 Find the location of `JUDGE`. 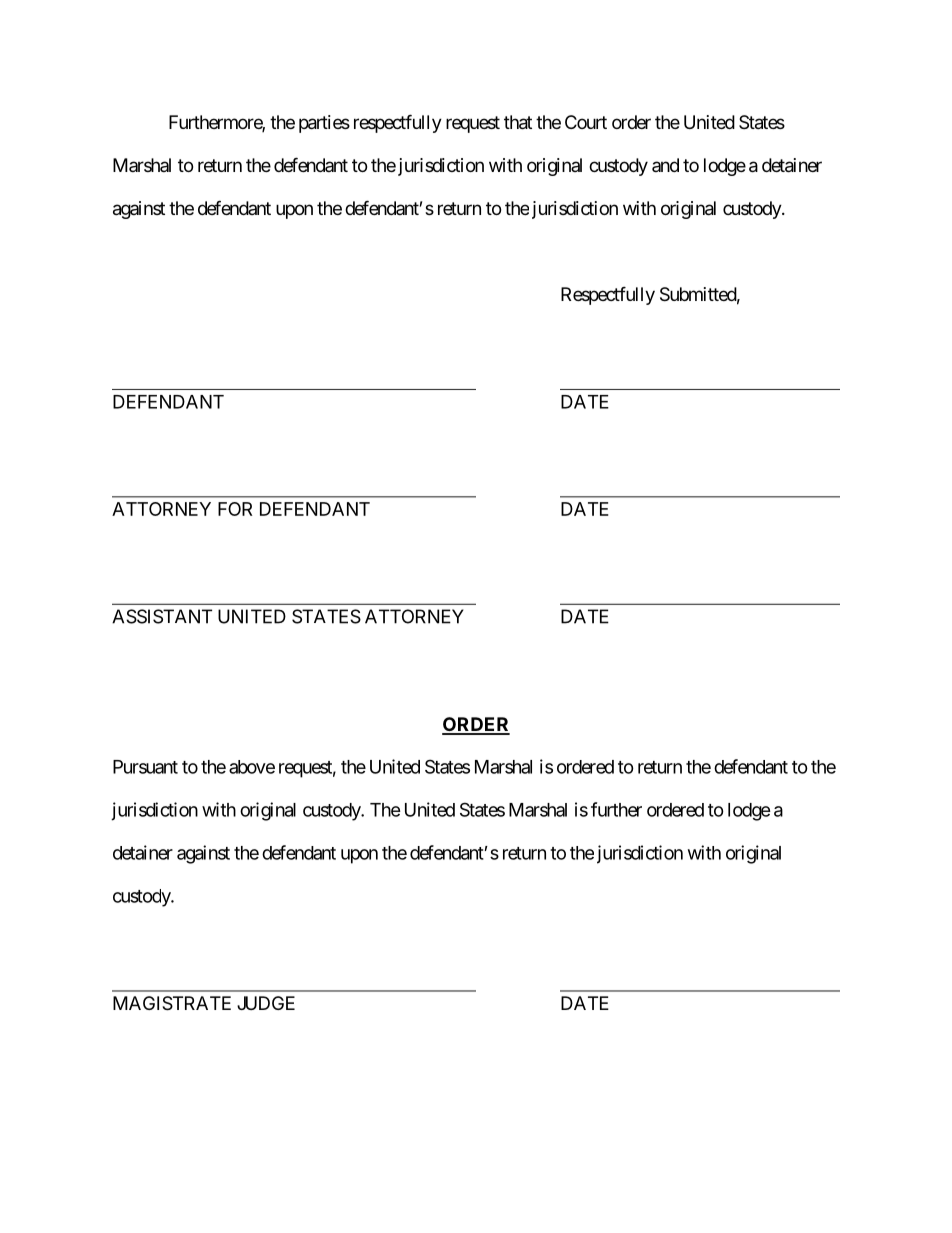

JUDGE is located at coordinates (266, 1003).
